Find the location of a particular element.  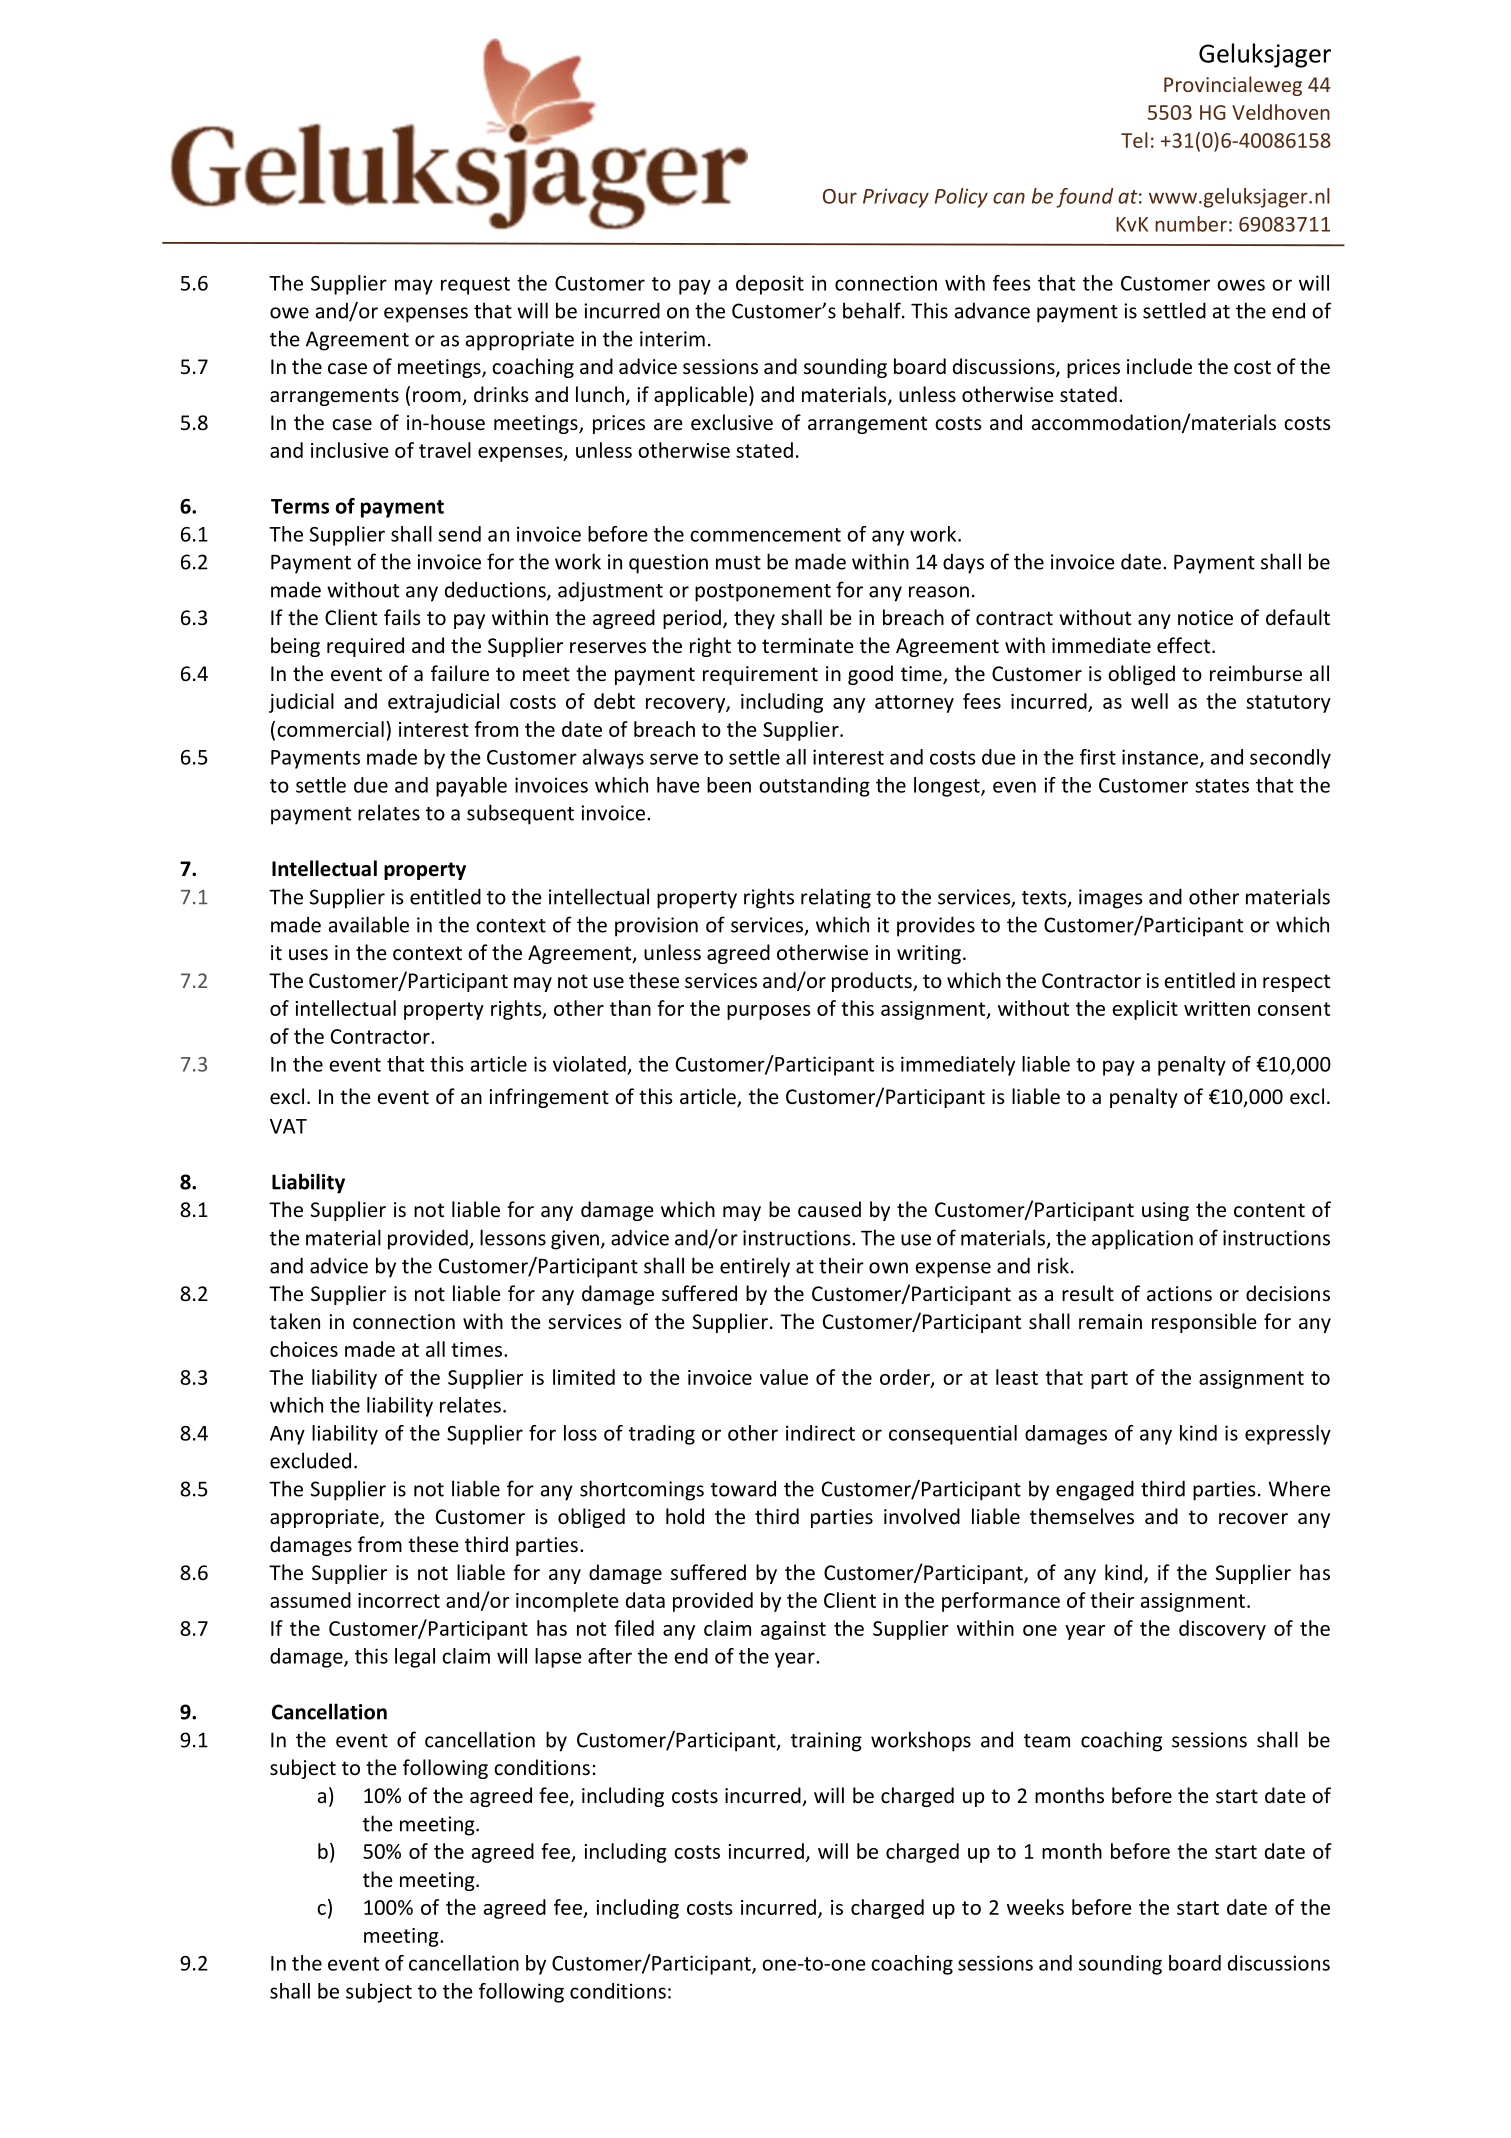

deposit is located at coordinates (770, 285).
